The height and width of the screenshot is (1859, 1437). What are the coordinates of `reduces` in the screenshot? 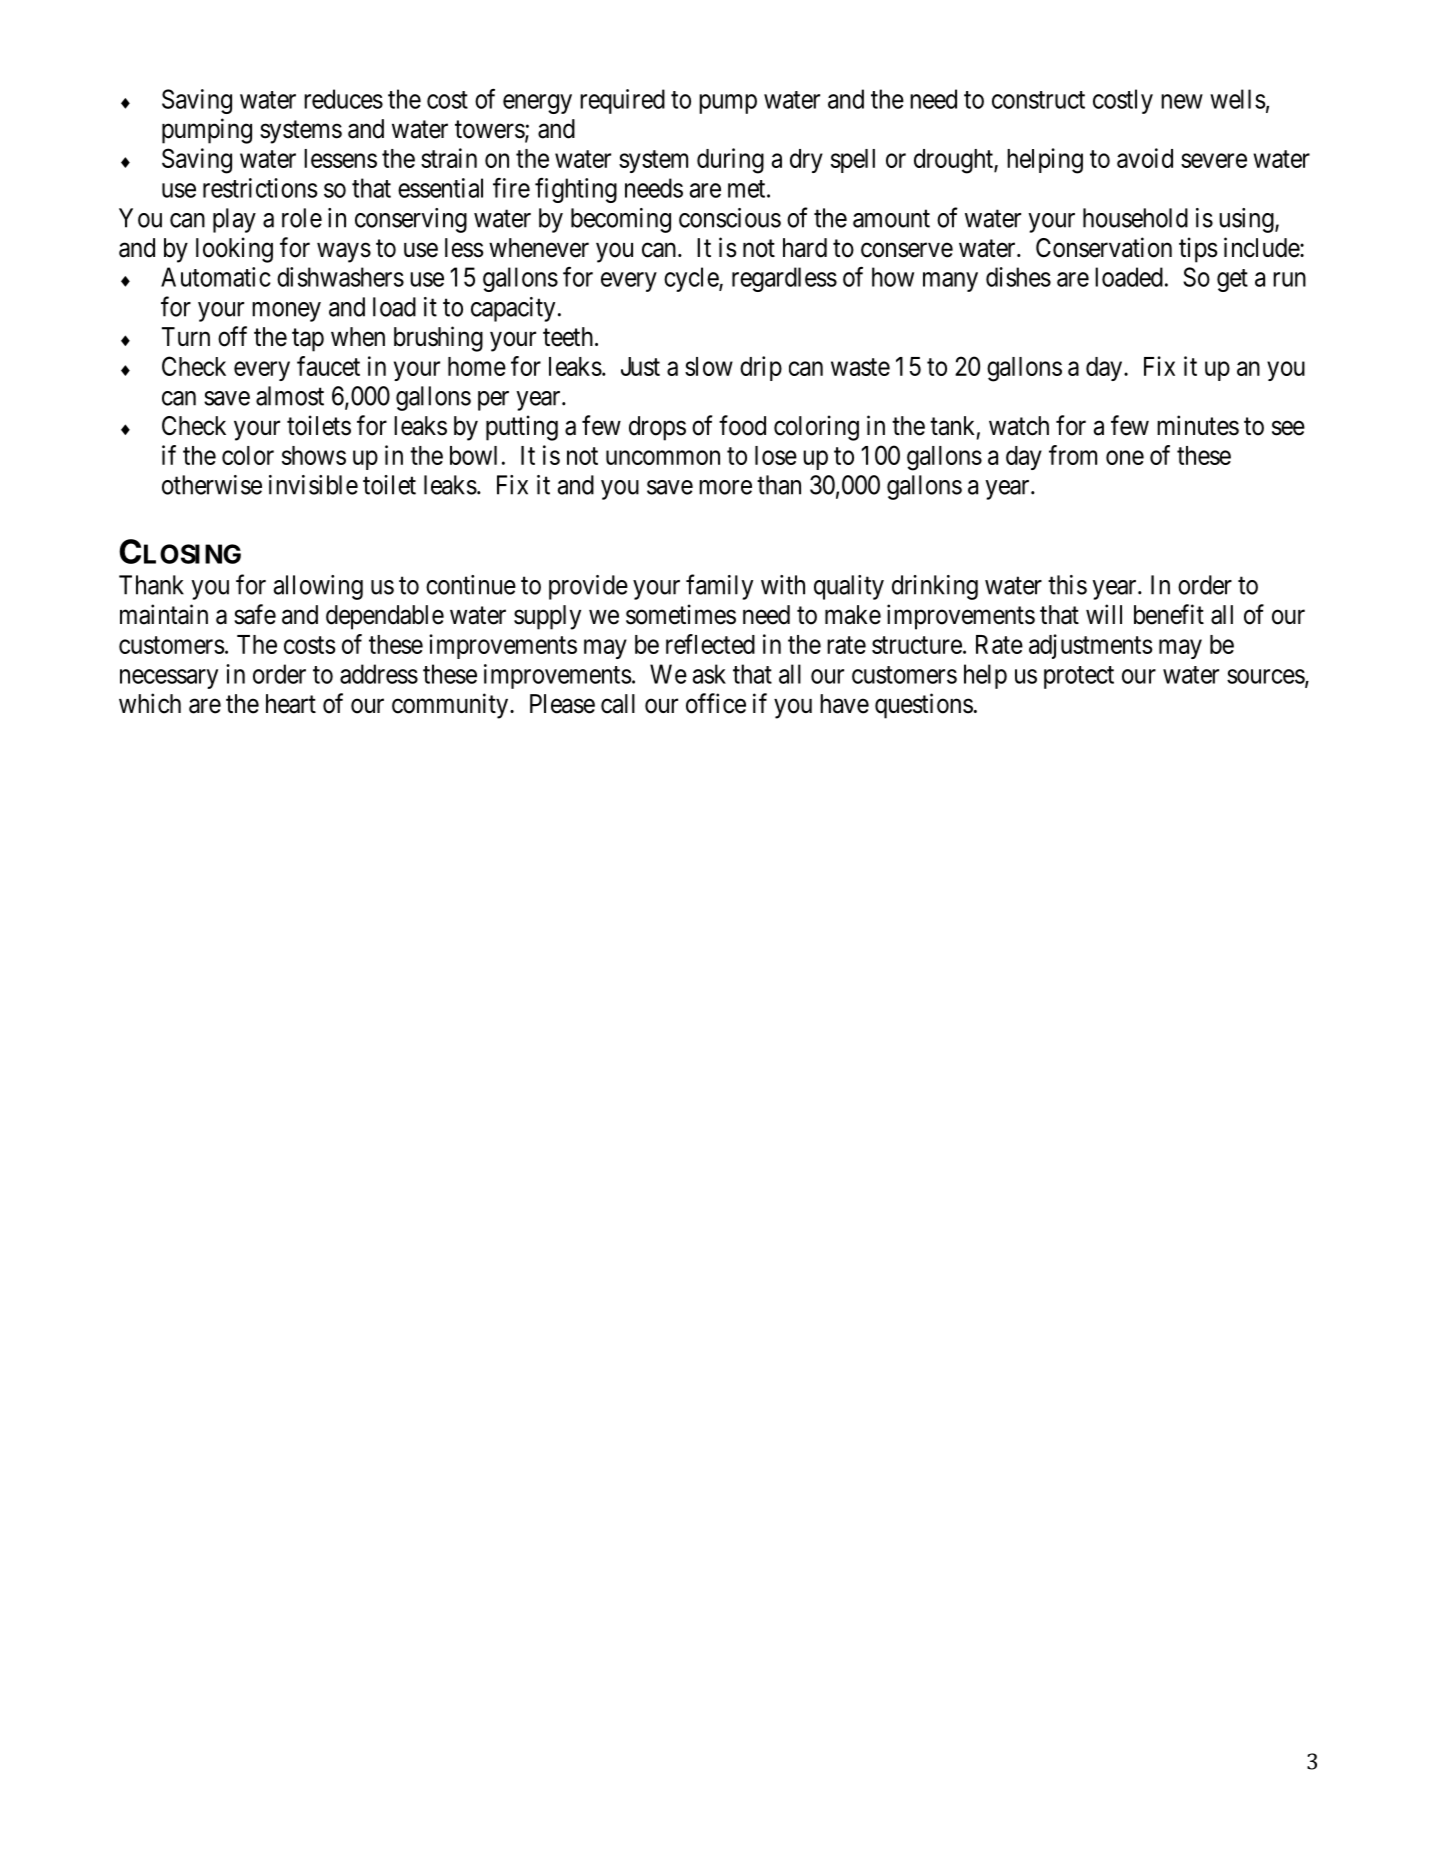 It's located at (343, 99).
